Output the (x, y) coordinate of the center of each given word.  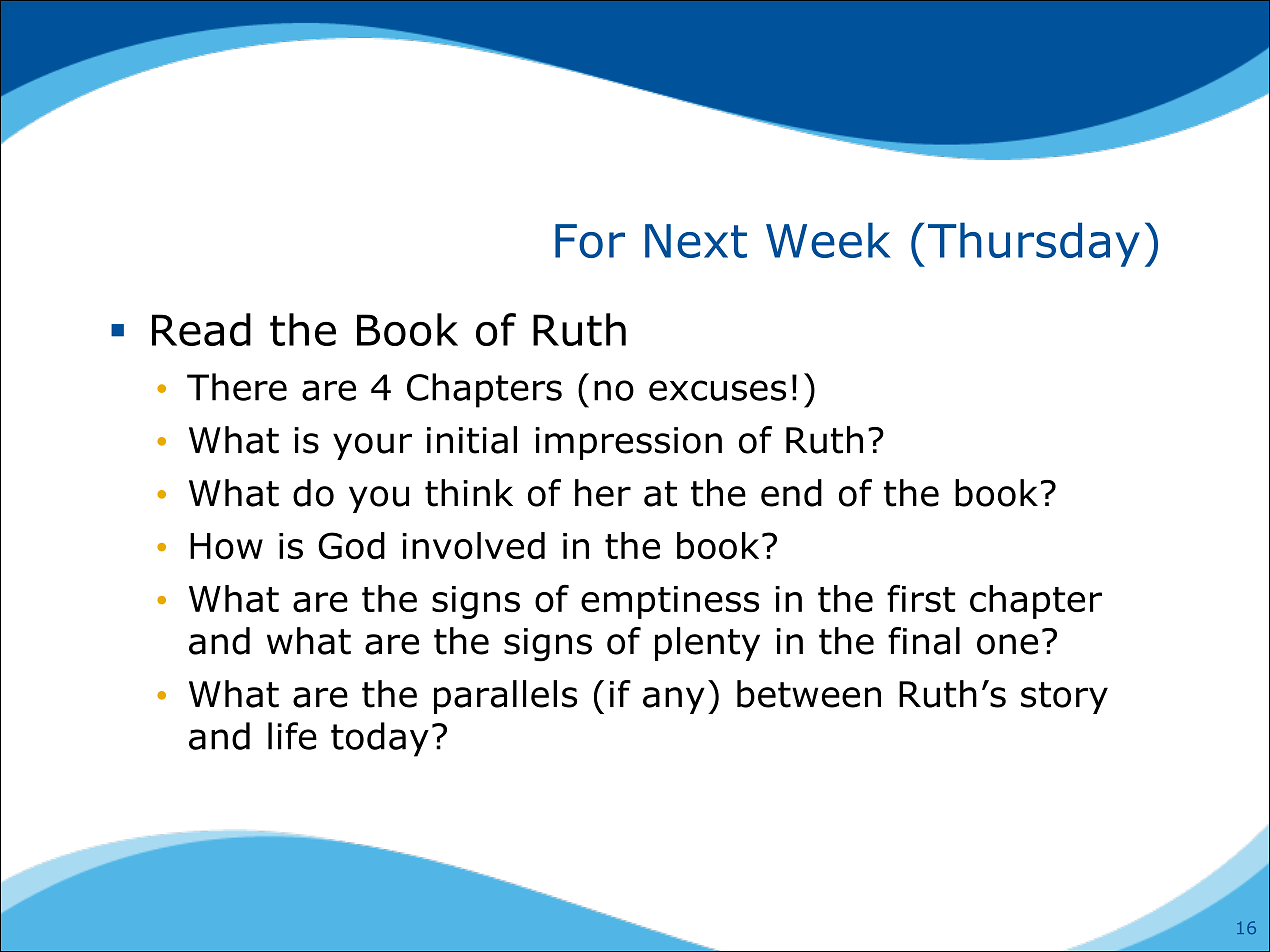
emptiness (670, 602)
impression (628, 443)
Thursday (1034, 244)
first (921, 598)
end (791, 493)
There (237, 387)
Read (201, 329)
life (292, 736)
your (372, 446)
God (351, 546)
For (590, 241)
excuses (717, 390)
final (924, 641)
